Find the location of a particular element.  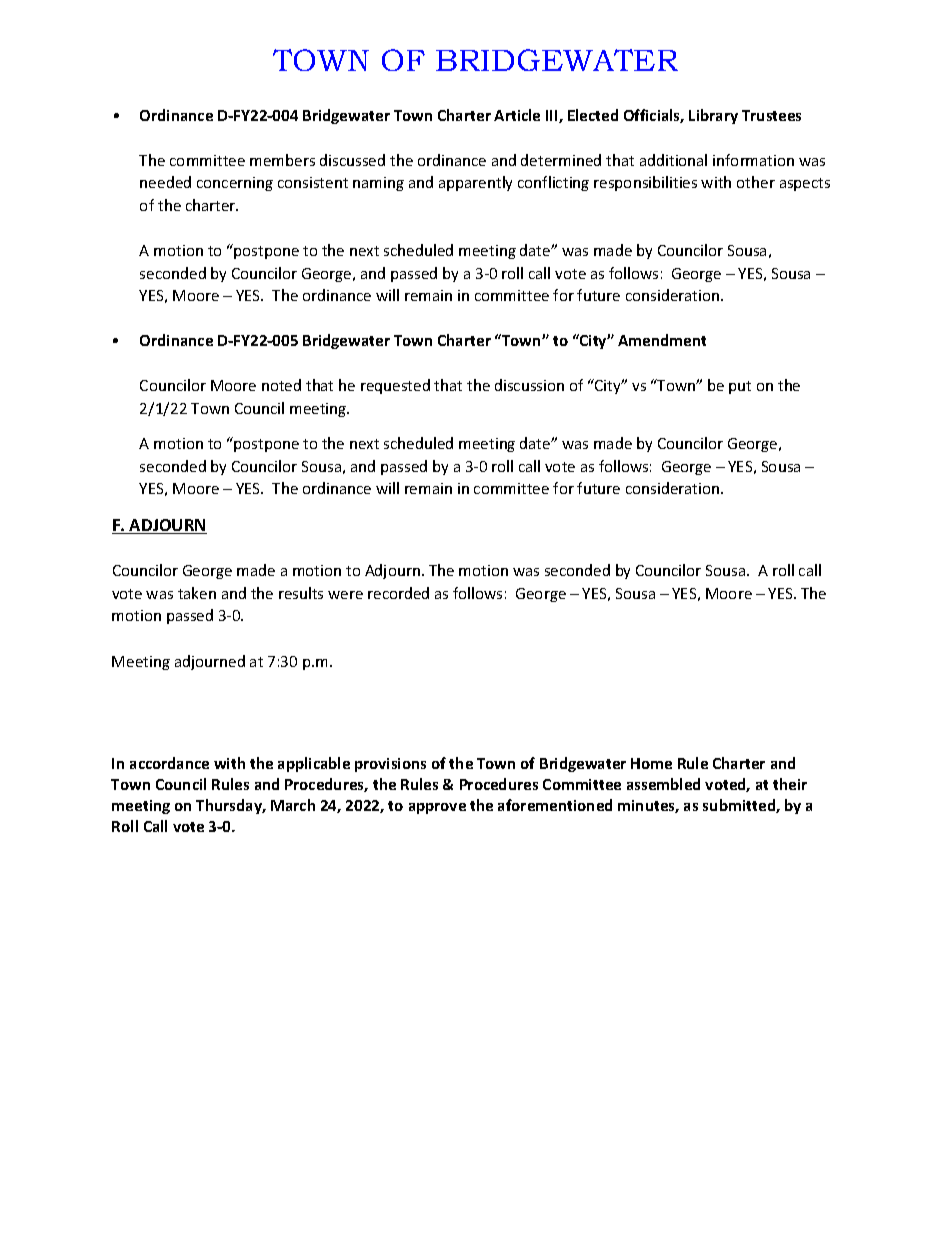

Thursday is located at coordinates (230, 806).
